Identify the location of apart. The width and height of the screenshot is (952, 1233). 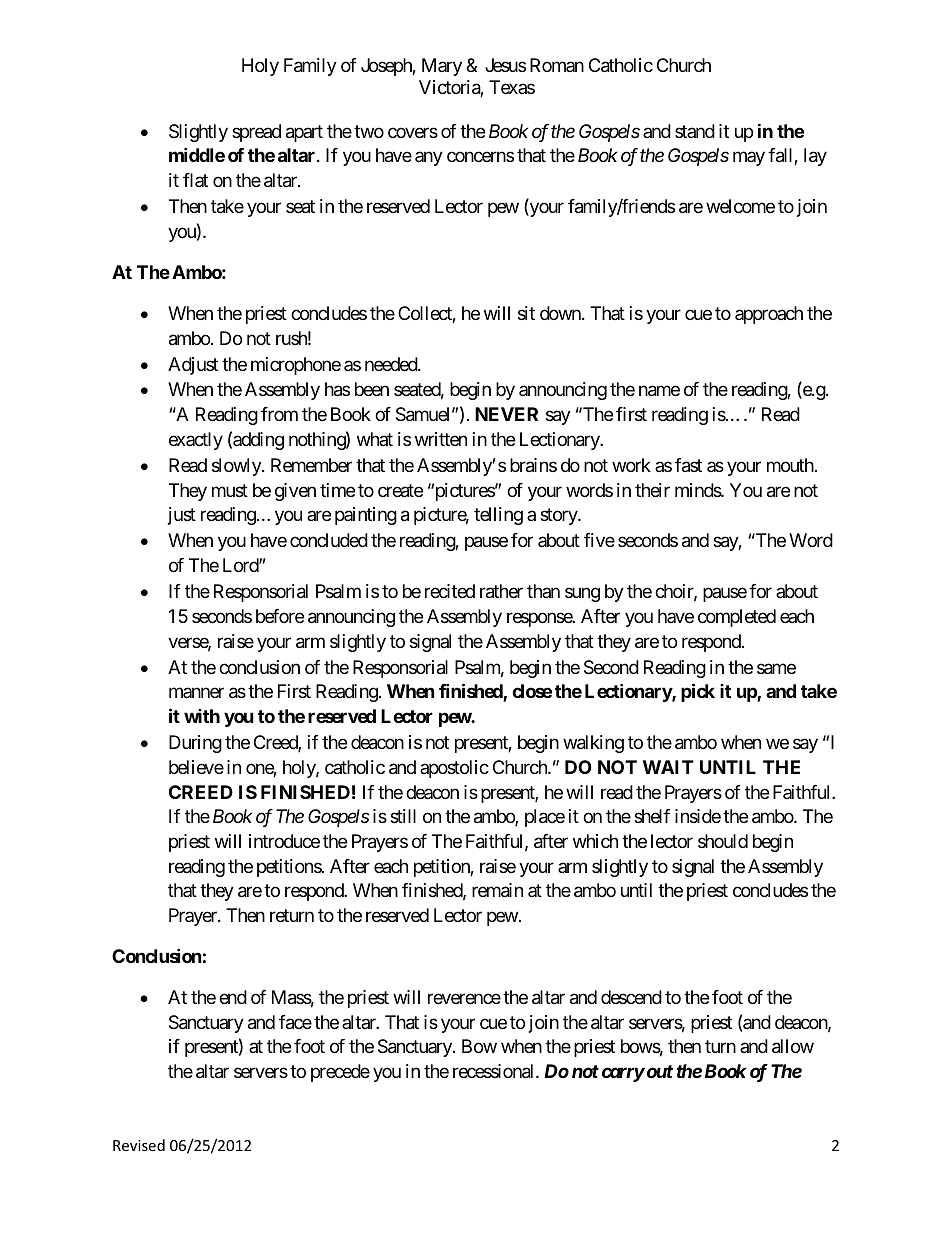
(304, 133).
